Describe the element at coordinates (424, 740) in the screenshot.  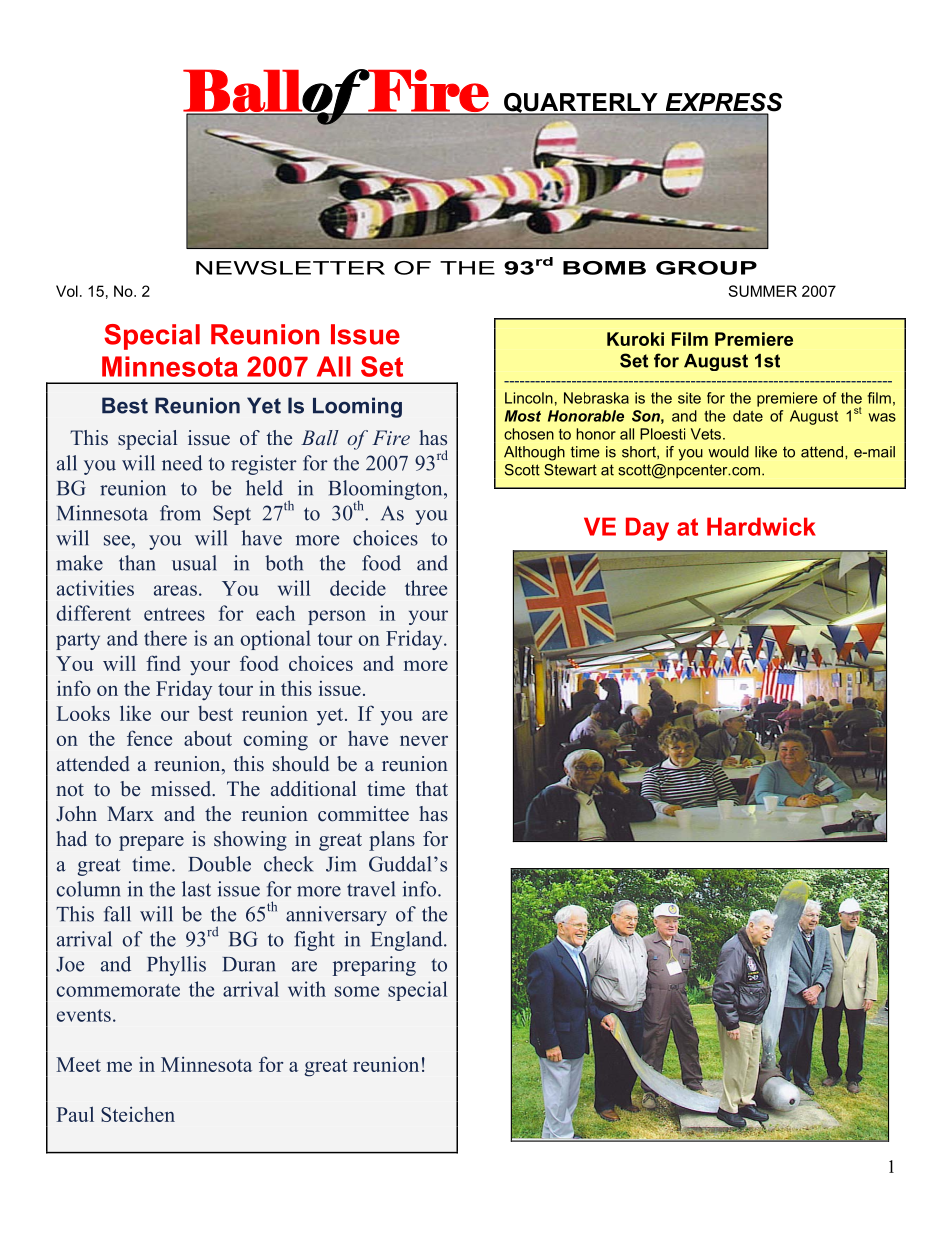
I see `never` at that location.
